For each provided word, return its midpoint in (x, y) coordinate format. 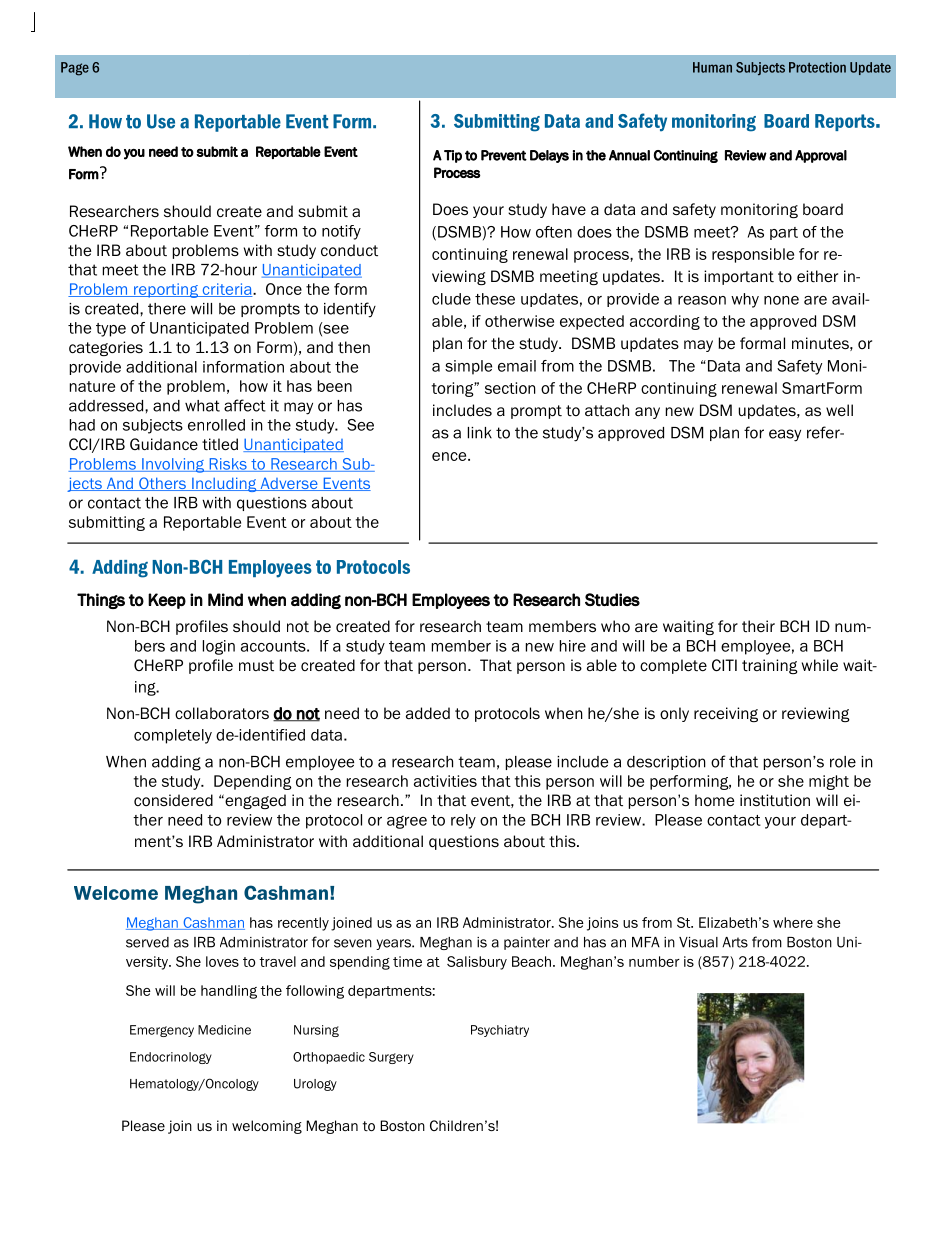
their (758, 626)
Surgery (391, 1058)
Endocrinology (171, 1058)
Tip (453, 156)
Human (712, 67)
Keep (167, 601)
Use (161, 121)
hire (573, 646)
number (654, 961)
